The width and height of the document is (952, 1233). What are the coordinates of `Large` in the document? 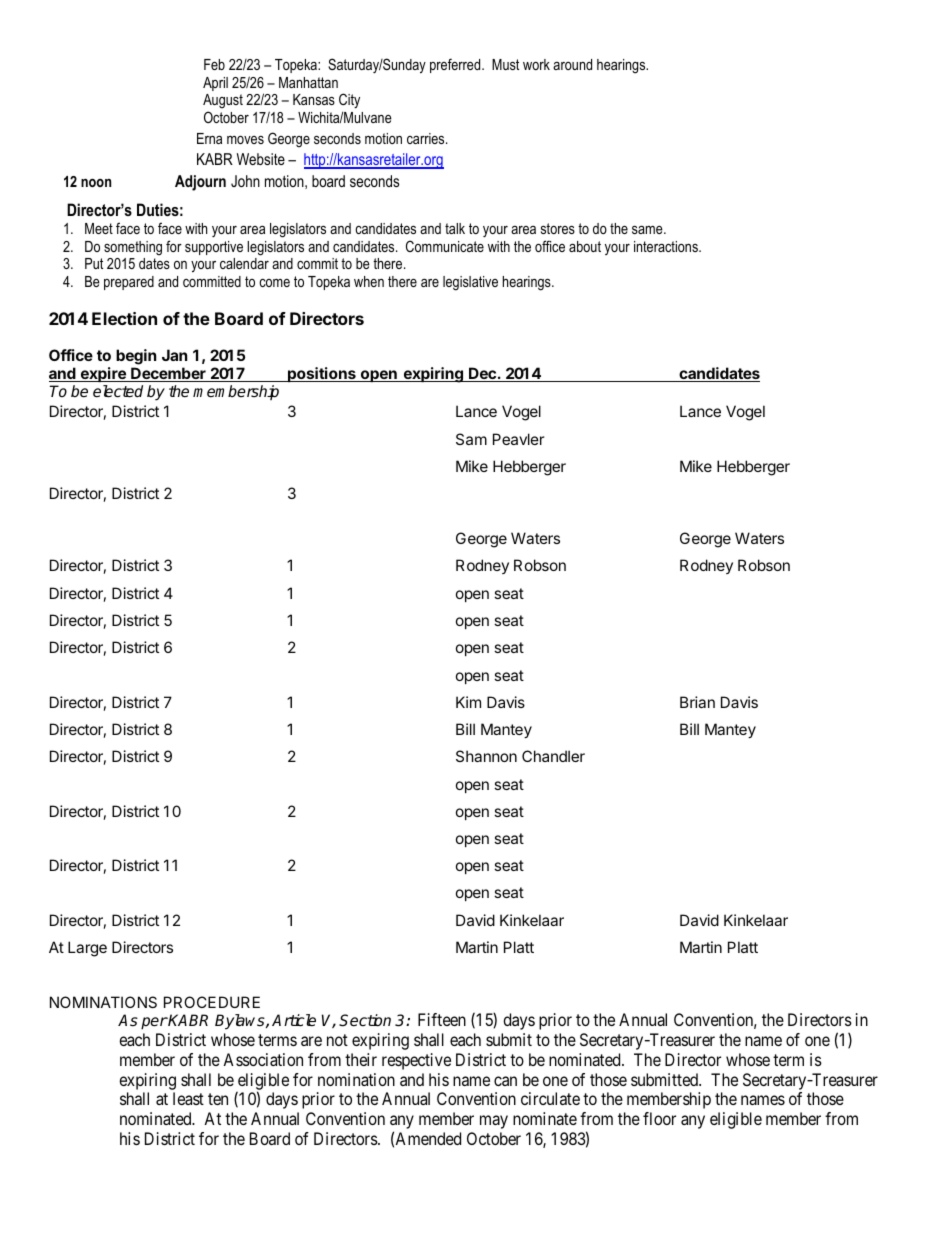 It's located at (87, 949).
